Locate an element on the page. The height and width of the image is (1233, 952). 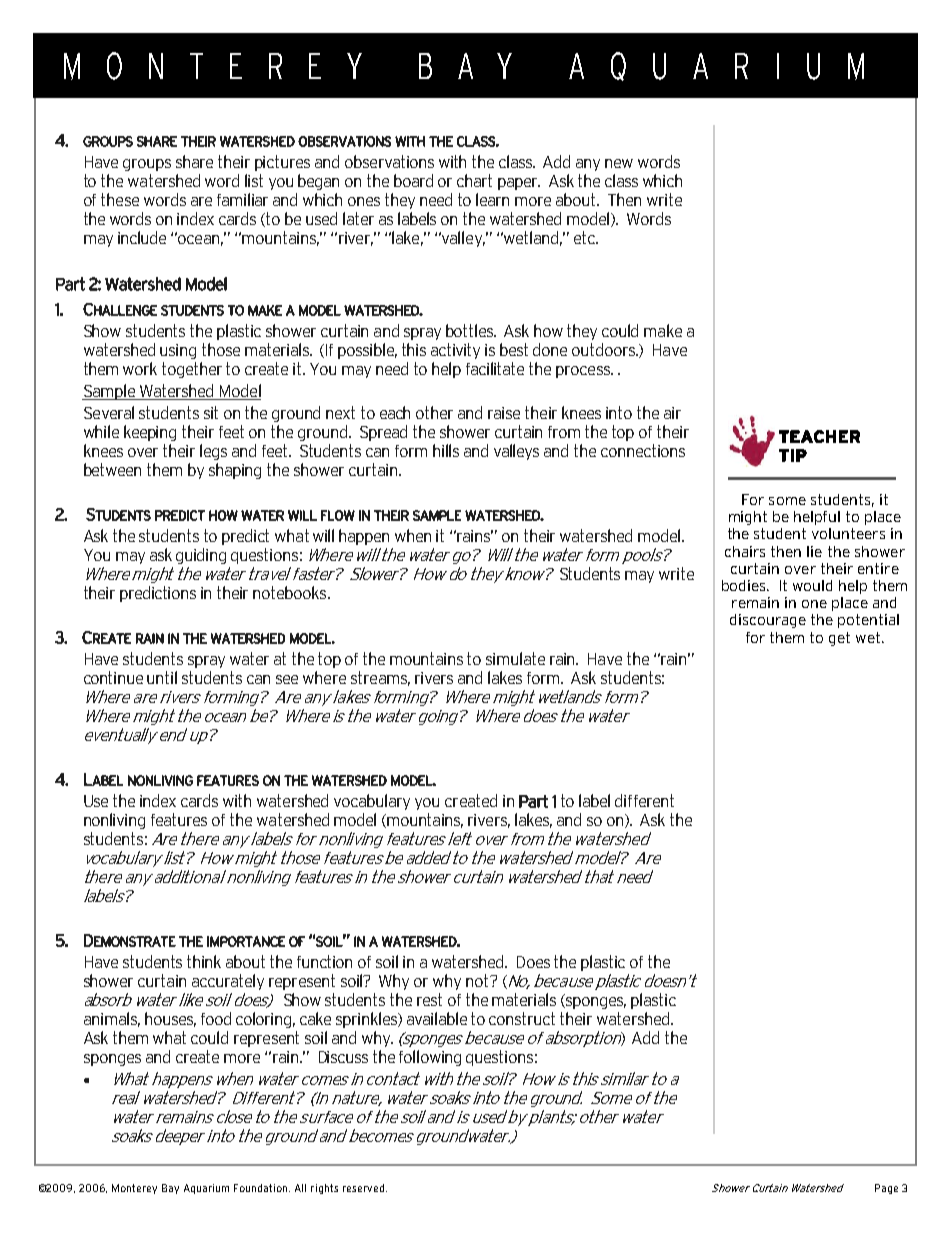
Foundation is located at coordinates (262, 1188).
